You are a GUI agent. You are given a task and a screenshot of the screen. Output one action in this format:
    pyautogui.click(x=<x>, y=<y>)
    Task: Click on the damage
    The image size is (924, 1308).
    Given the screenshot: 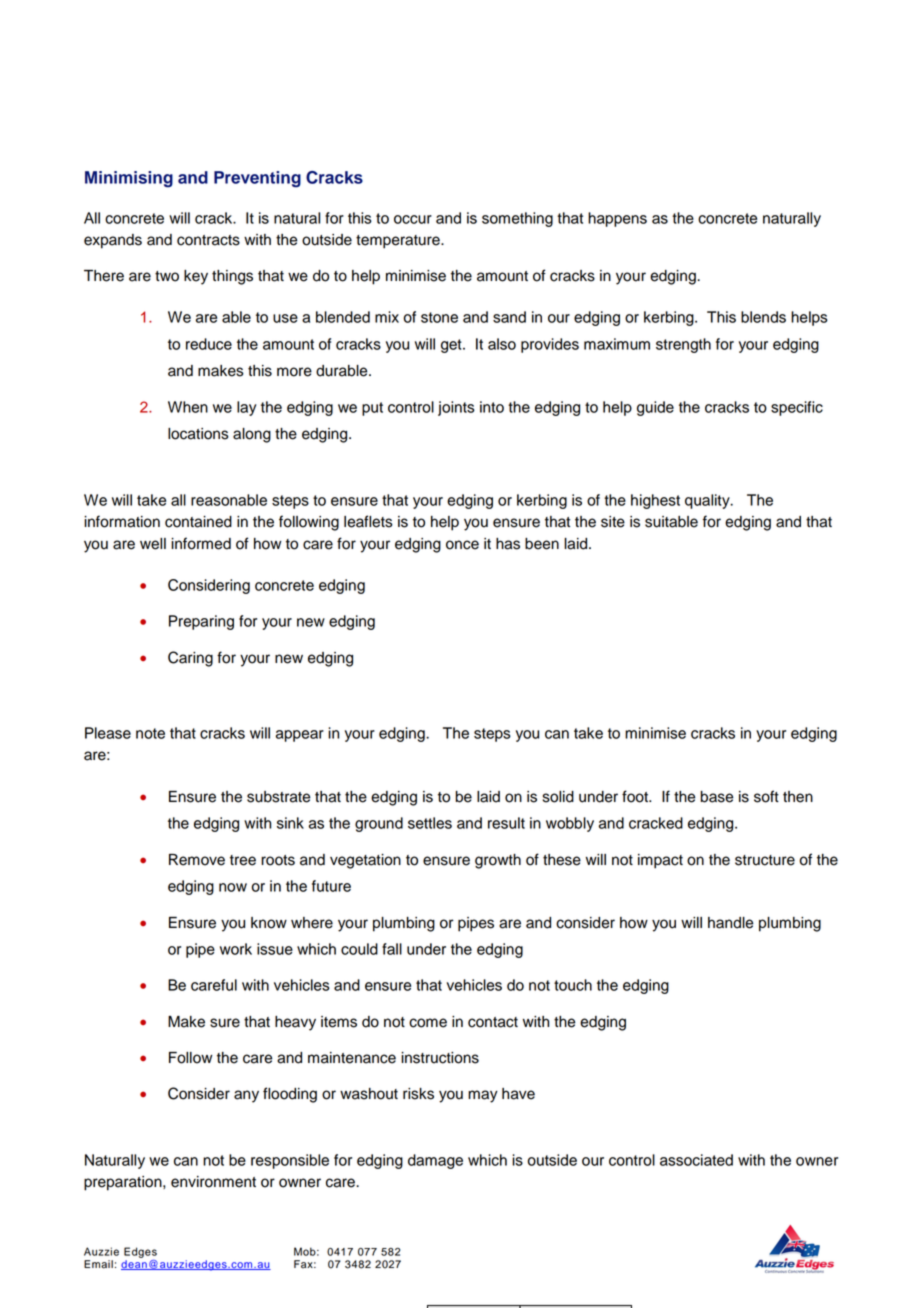 What is the action you would take?
    pyautogui.click(x=435, y=1161)
